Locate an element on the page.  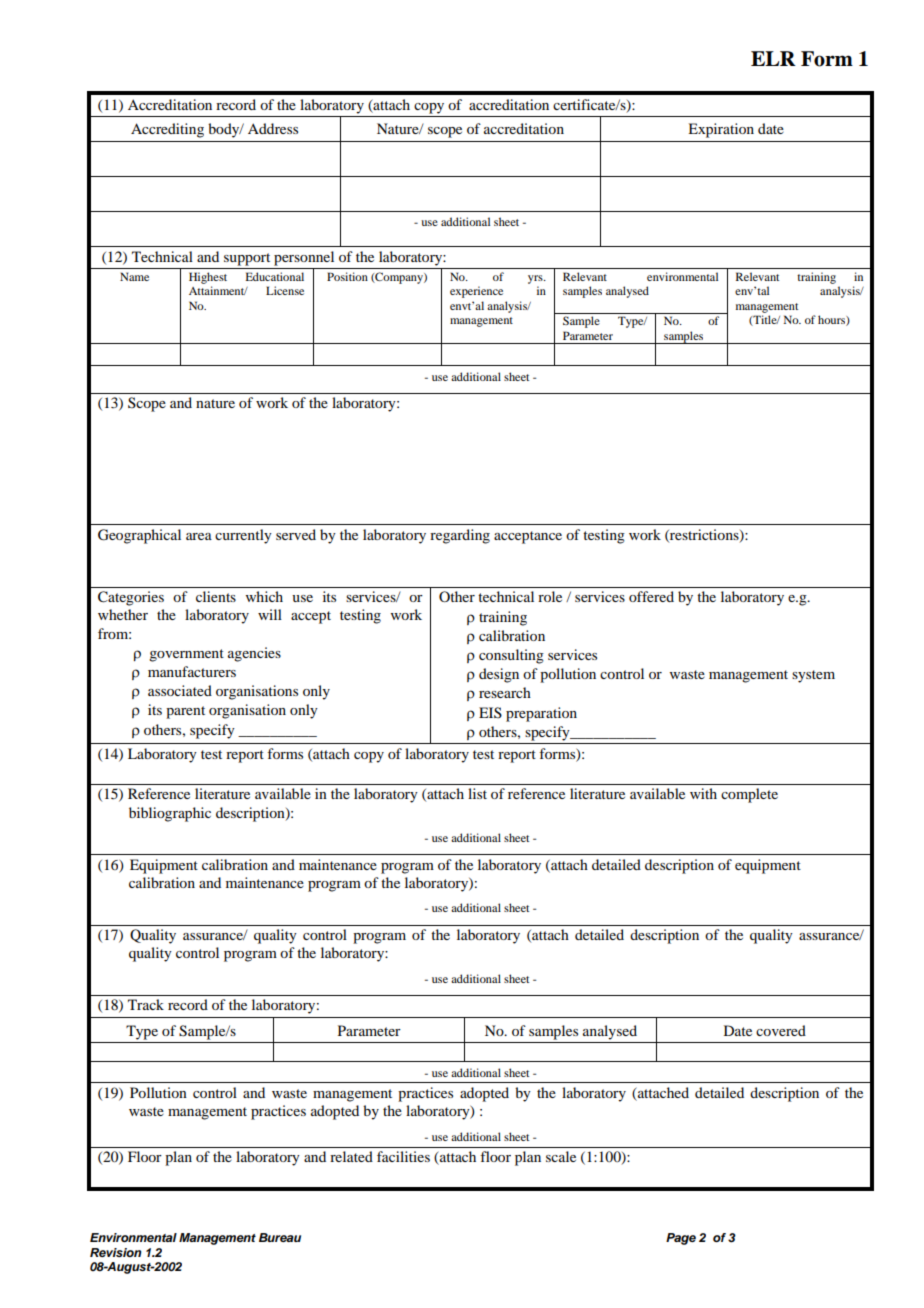
facilities is located at coordinates (403, 1156).
